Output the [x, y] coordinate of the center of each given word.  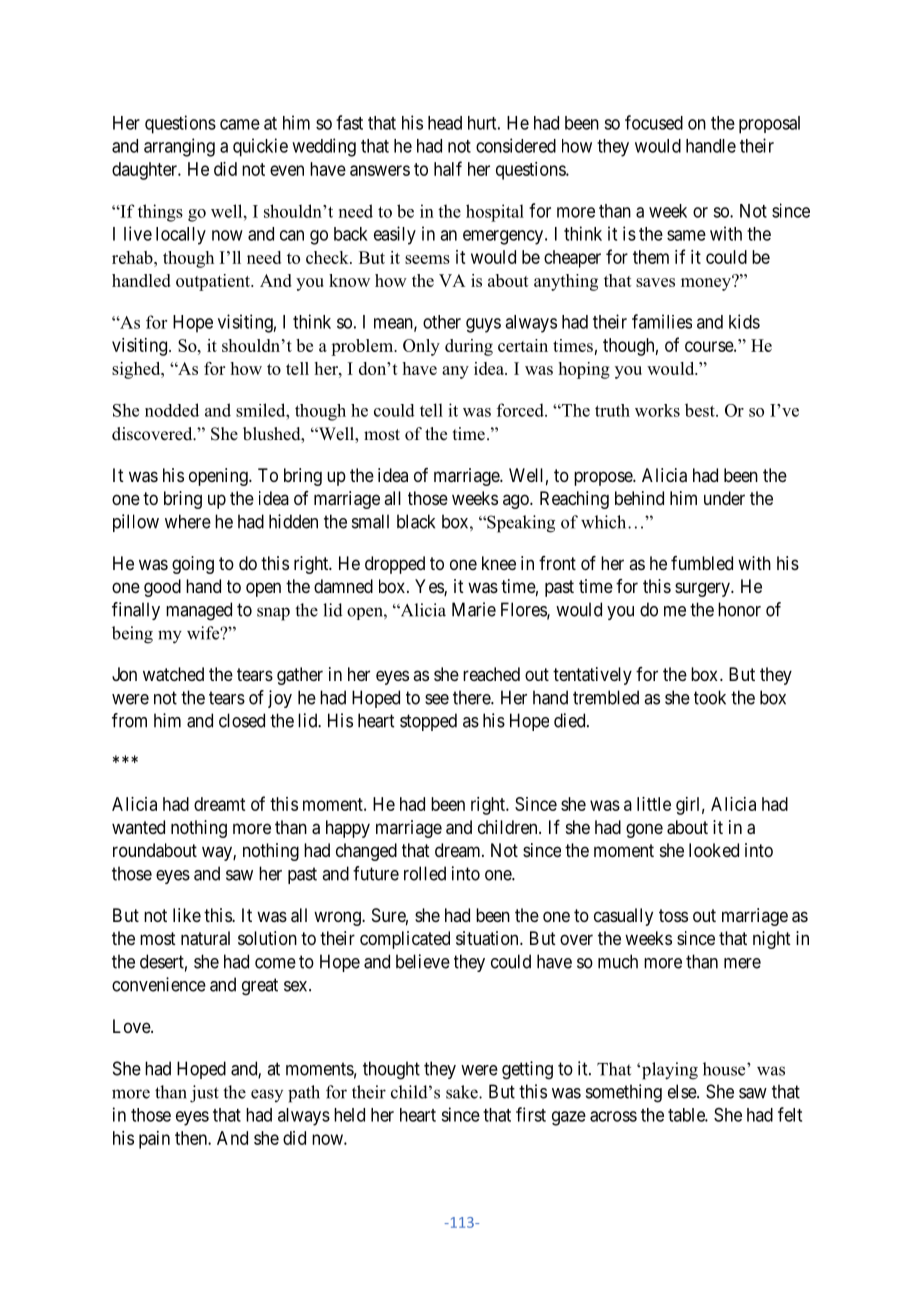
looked [714, 850]
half [448, 168]
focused [654, 122]
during [469, 347]
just [204, 1094]
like [187, 915]
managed [199, 611]
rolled [425, 873]
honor [739, 609]
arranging [179, 147]
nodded [172, 410]
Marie [474, 609]
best [701, 410]
